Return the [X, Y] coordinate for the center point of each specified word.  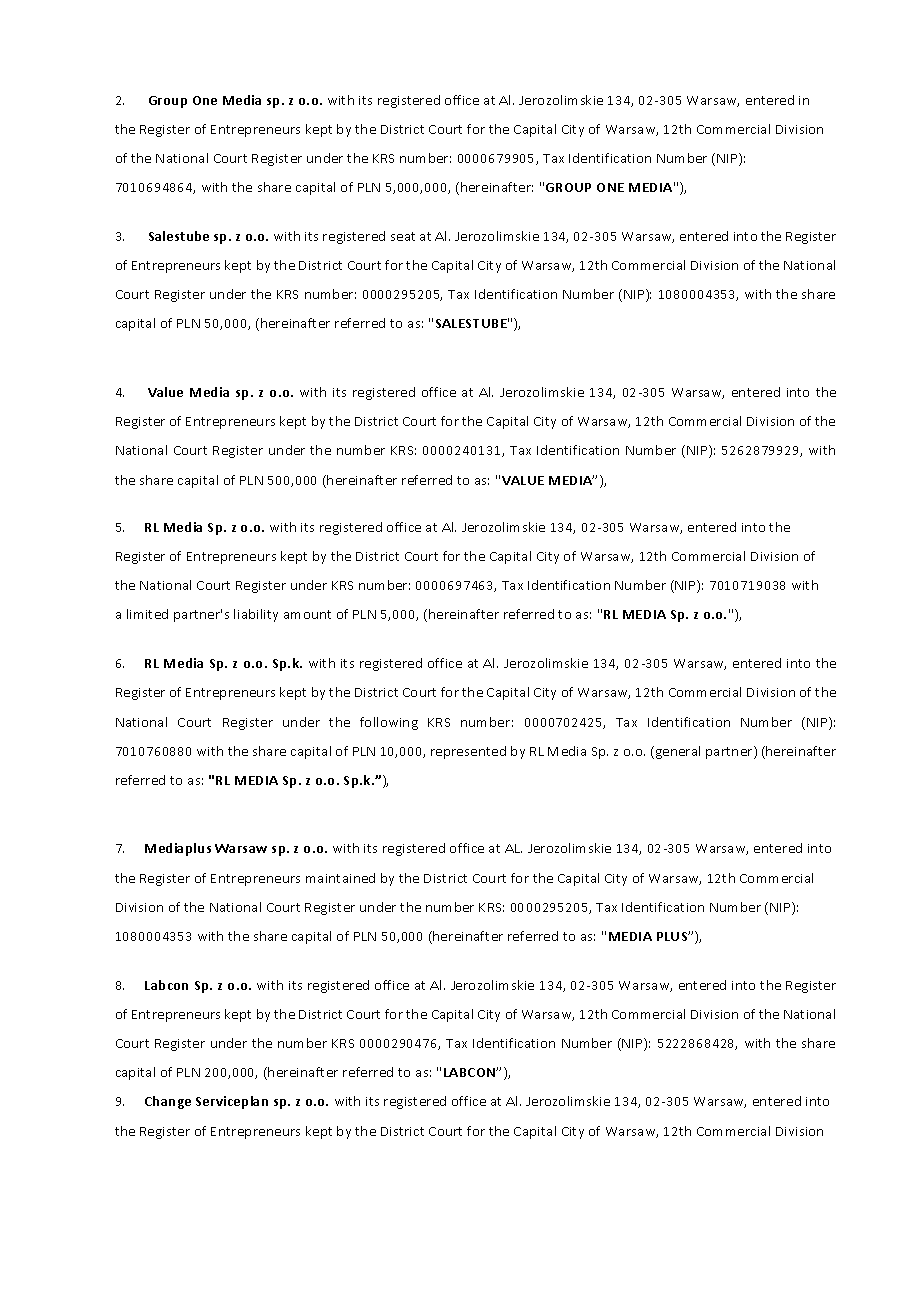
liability [256, 615]
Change [168, 1102]
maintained [340, 878]
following [389, 723]
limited [147, 614]
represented [468, 752]
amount [307, 614]
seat [403, 236]
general [676, 752]
